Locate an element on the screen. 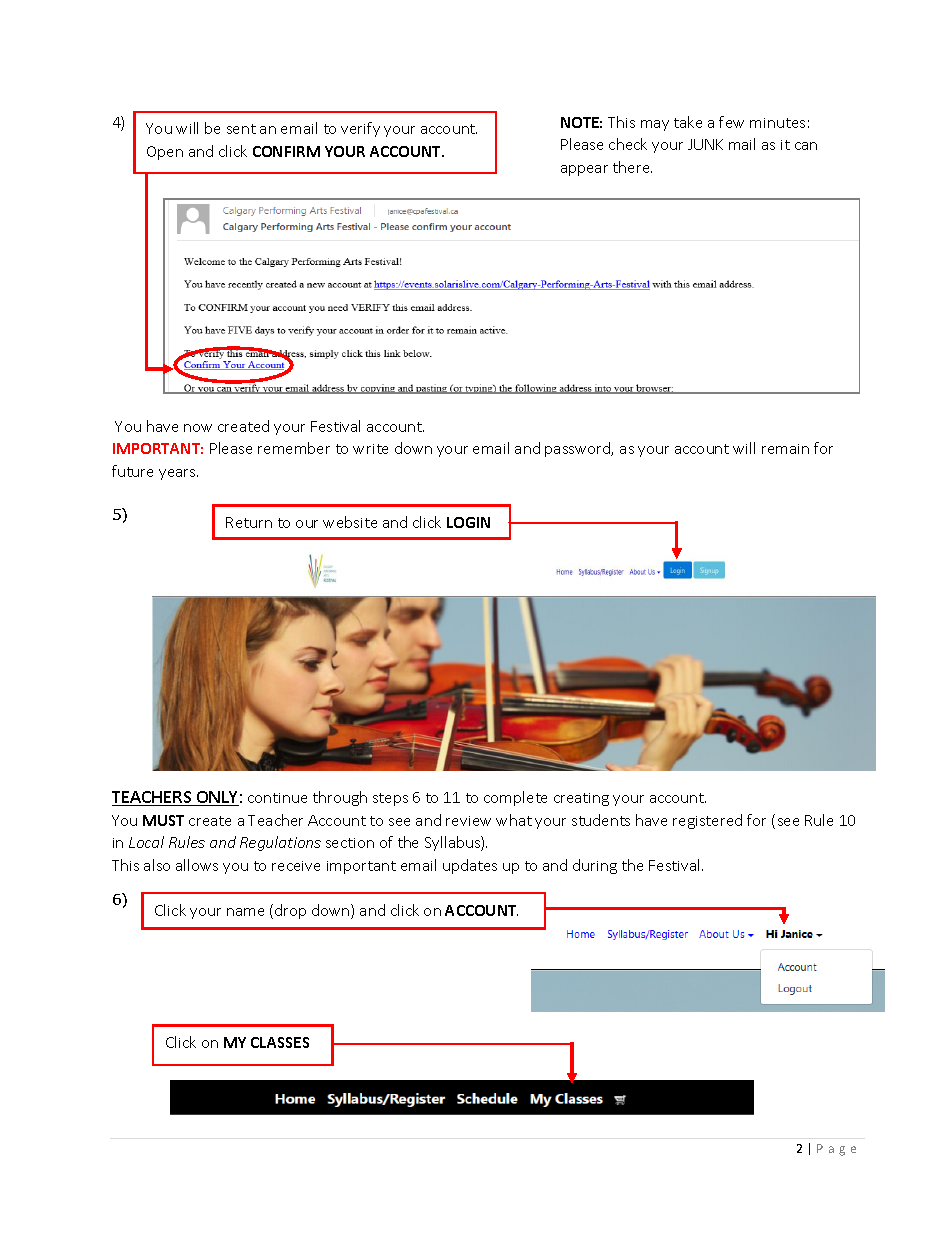  remain is located at coordinates (785, 449).
